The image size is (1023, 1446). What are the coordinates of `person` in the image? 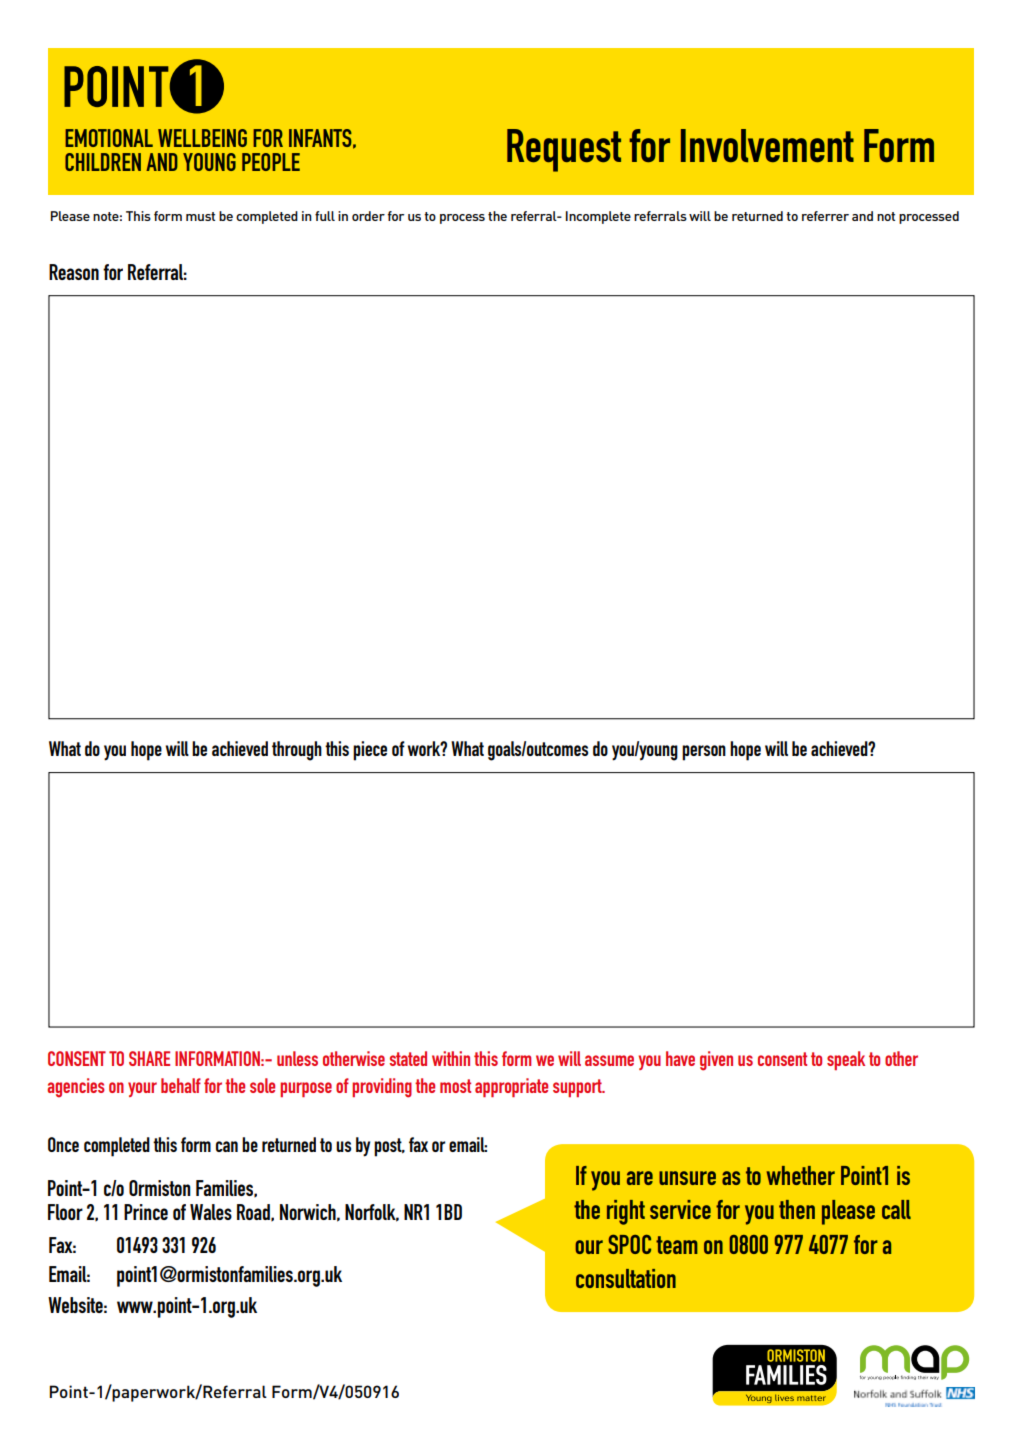 It's located at (704, 753).
